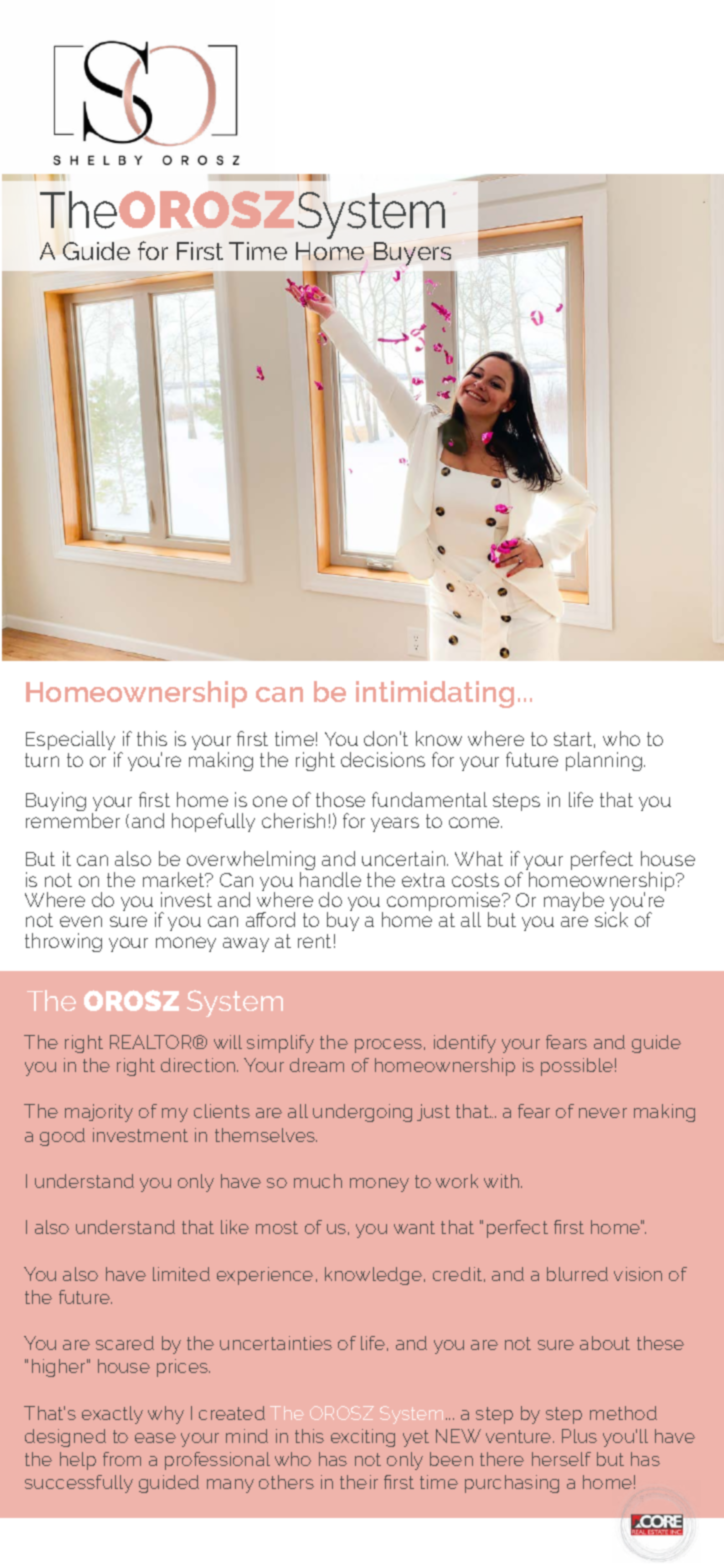 The image size is (724, 1568). Describe the element at coordinates (604, 761) in the screenshot. I see `planning` at that location.
